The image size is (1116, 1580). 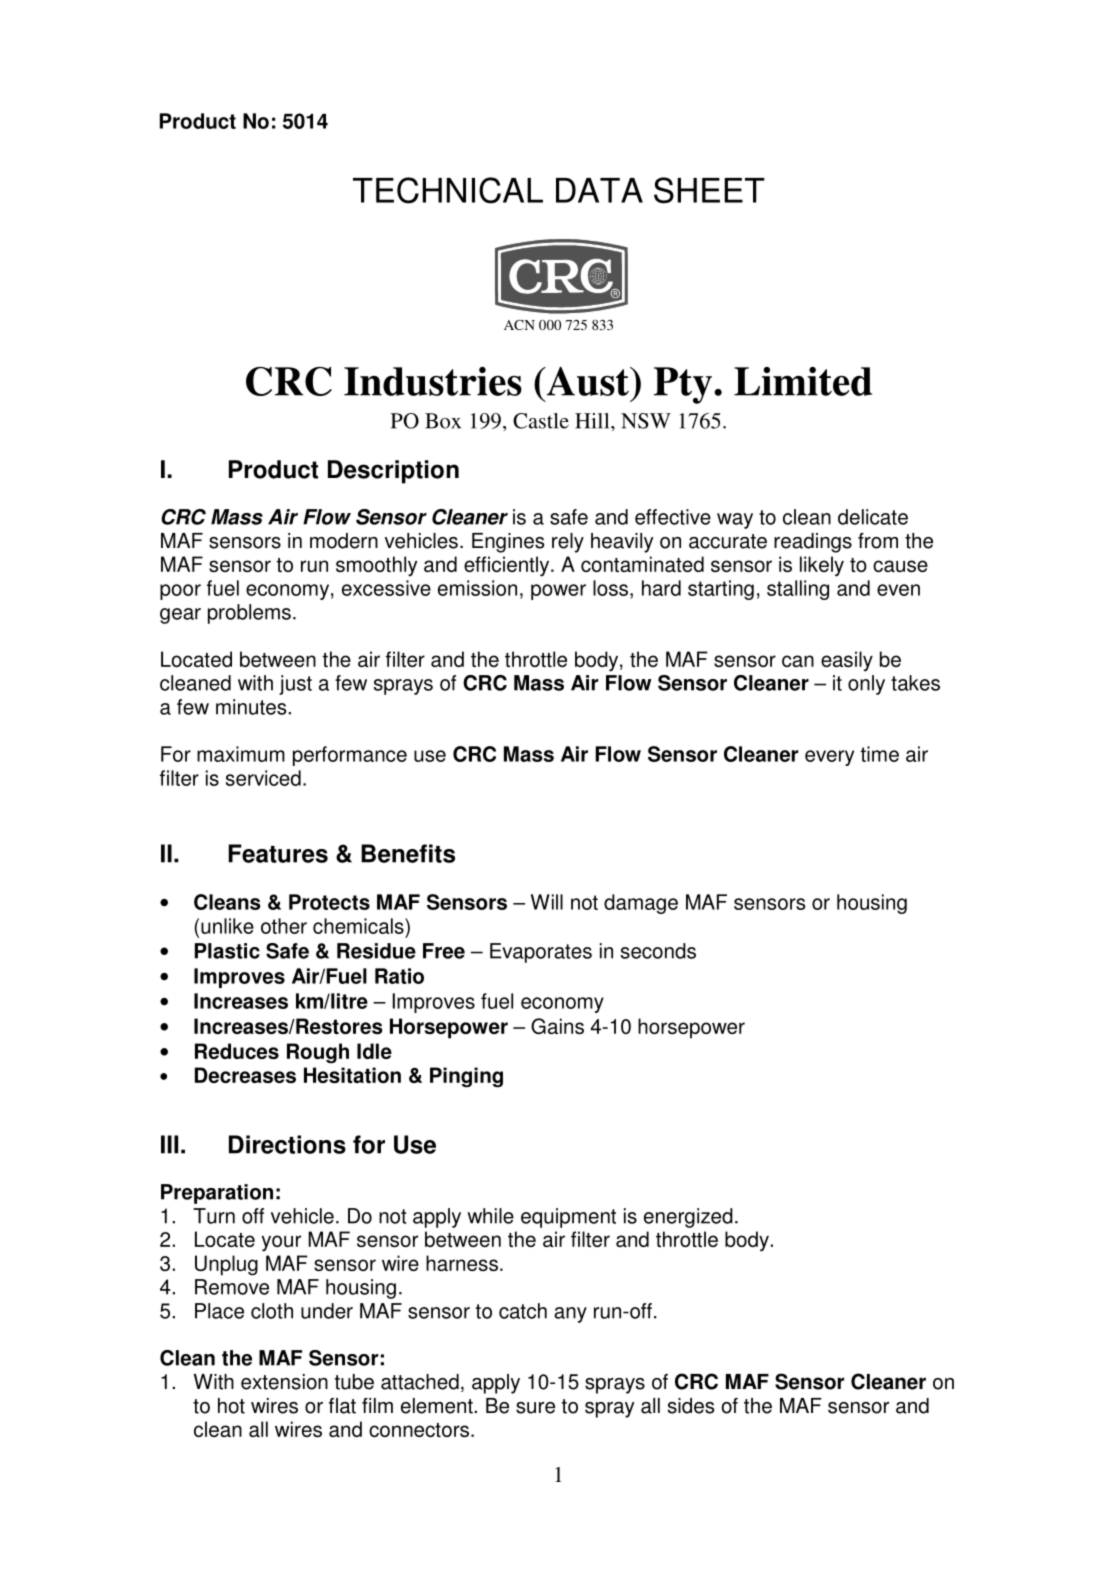 What do you see at coordinates (691, 1406) in the document?
I see `sides` at bounding box center [691, 1406].
